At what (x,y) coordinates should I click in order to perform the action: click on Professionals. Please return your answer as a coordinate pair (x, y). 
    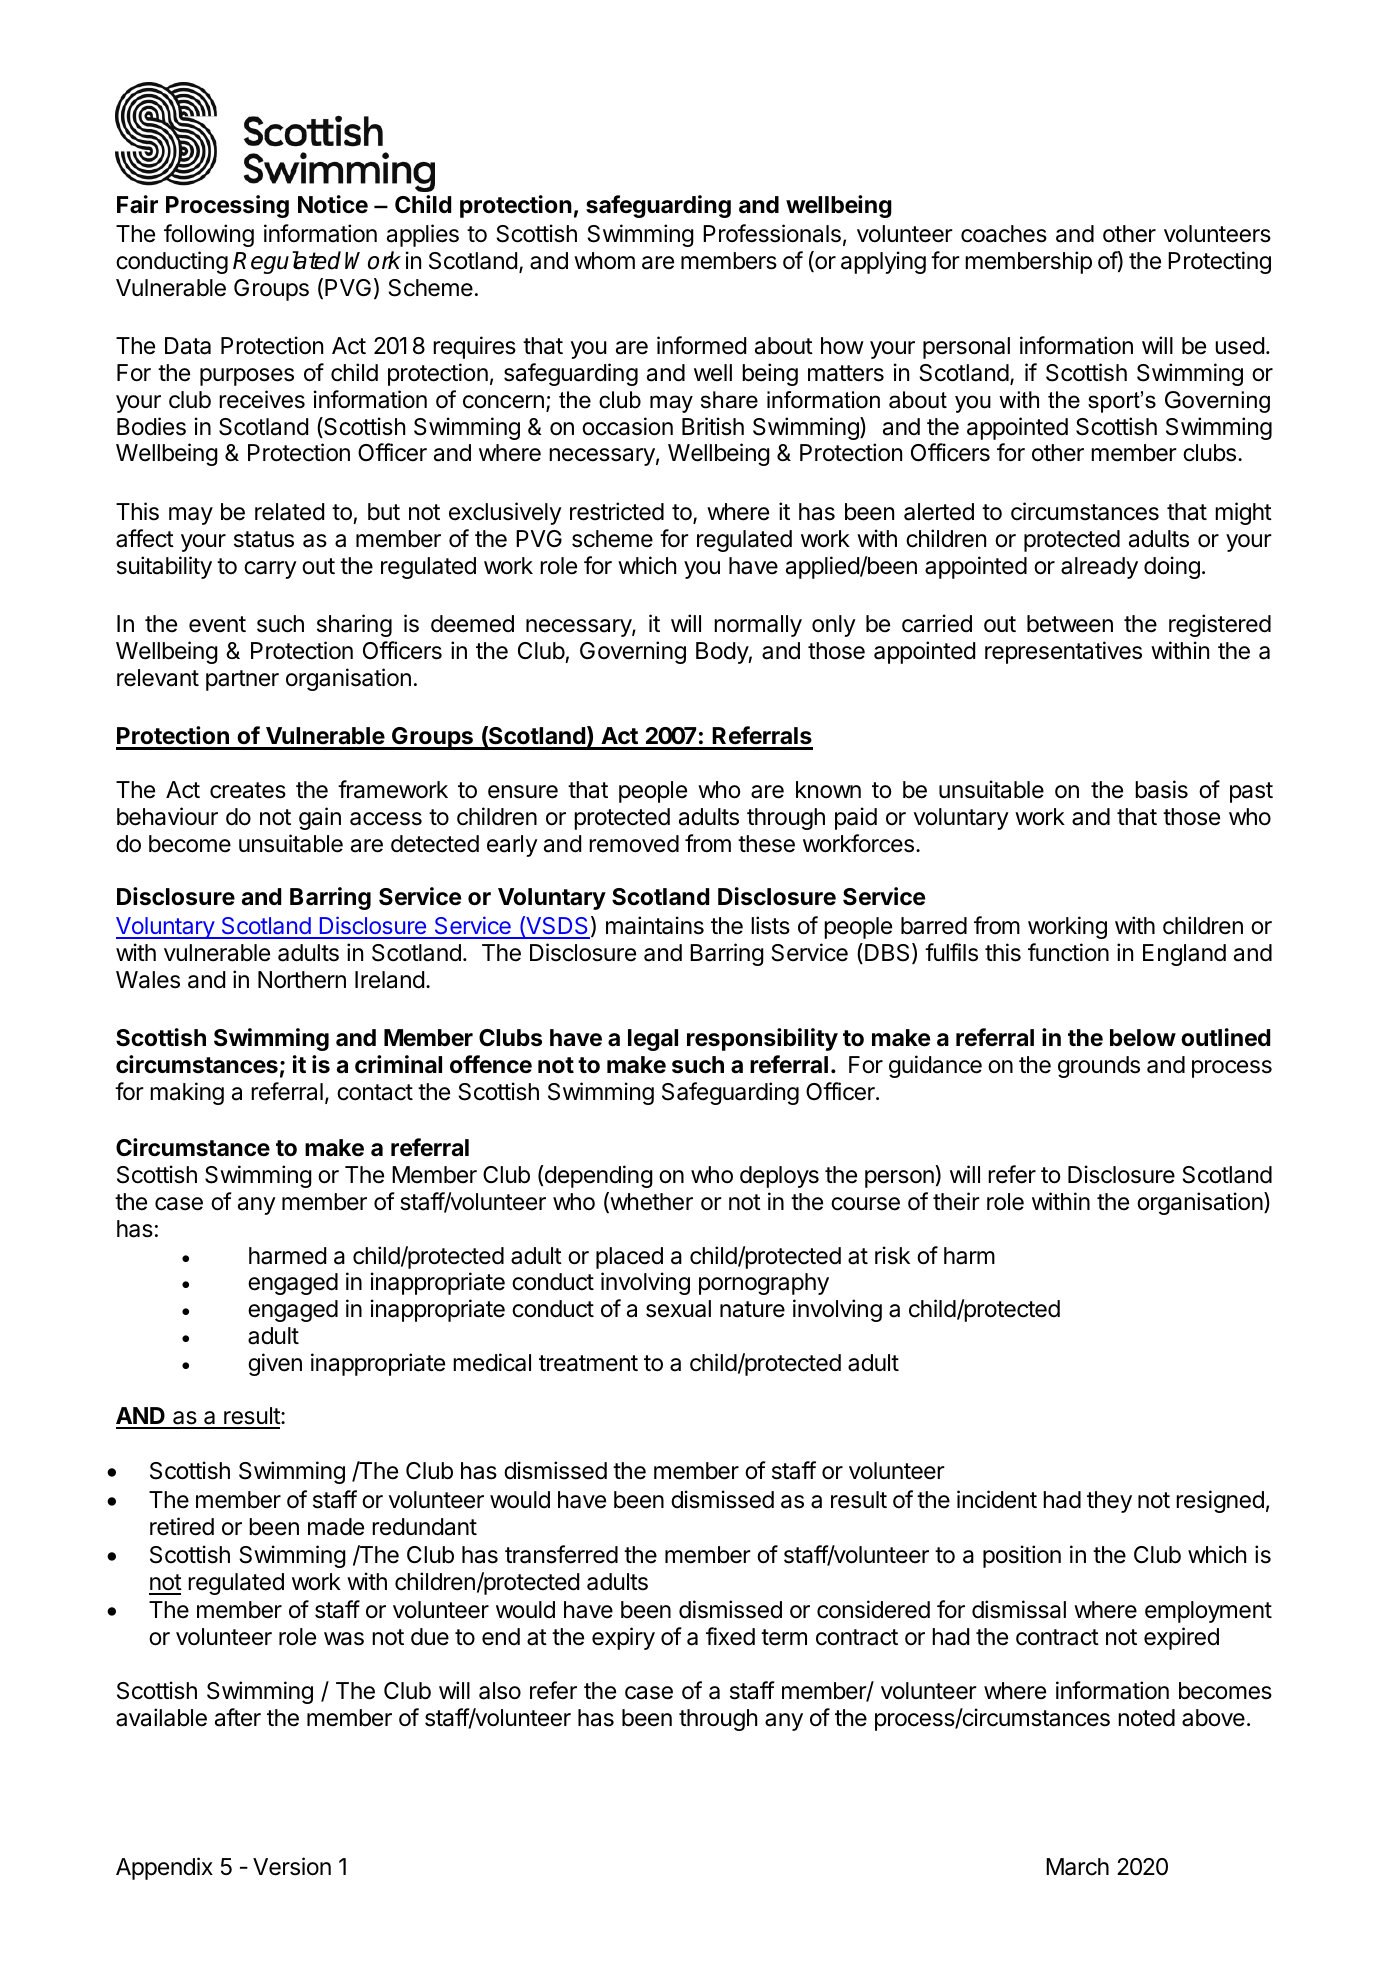
    Looking at the image, I should click on (772, 233).
